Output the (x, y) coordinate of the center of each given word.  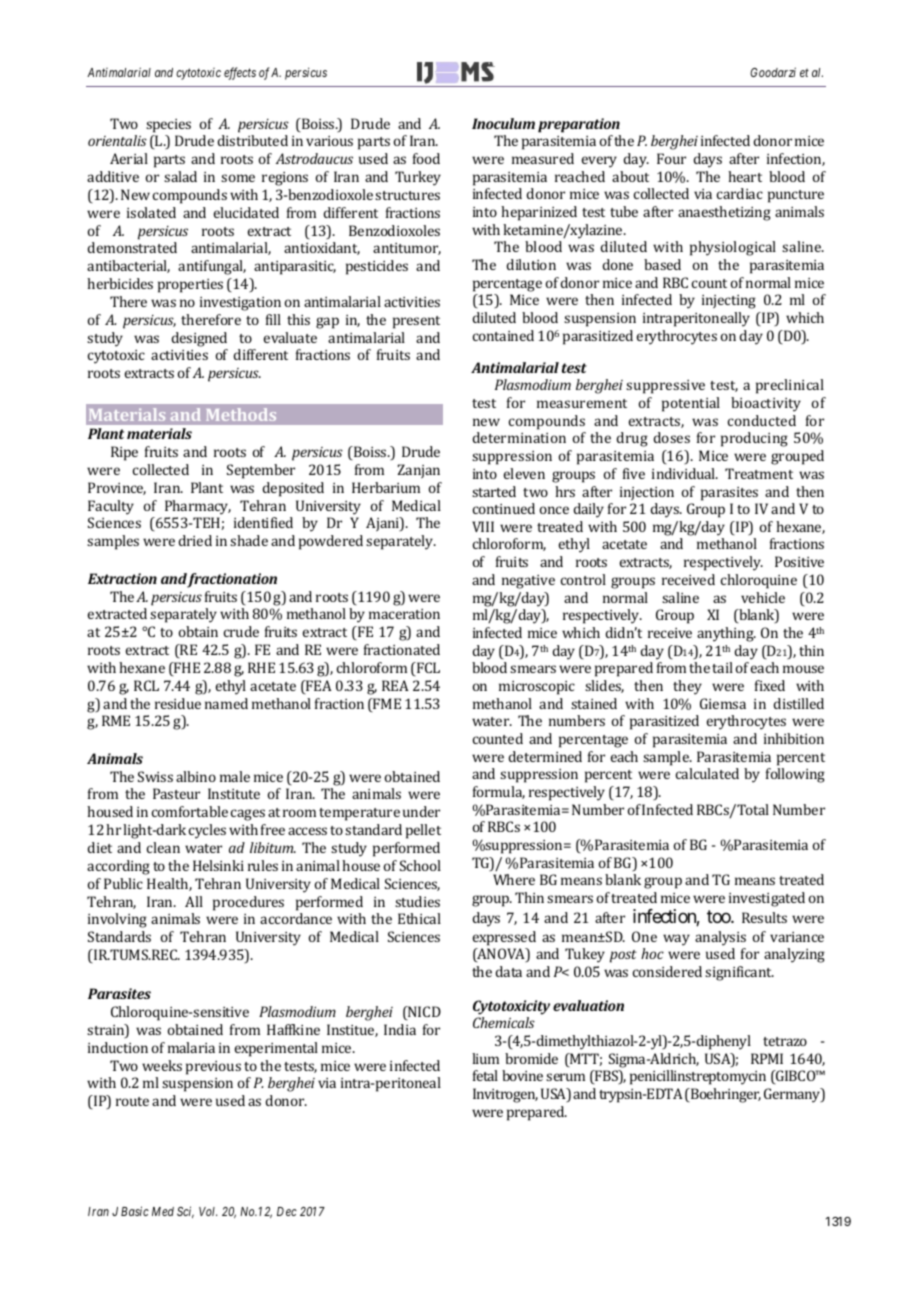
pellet (423, 831)
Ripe (124, 453)
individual (685, 473)
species (168, 126)
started (494, 491)
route (132, 1101)
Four (671, 158)
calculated (707, 773)
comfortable (190, 811)
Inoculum (503, 123)
